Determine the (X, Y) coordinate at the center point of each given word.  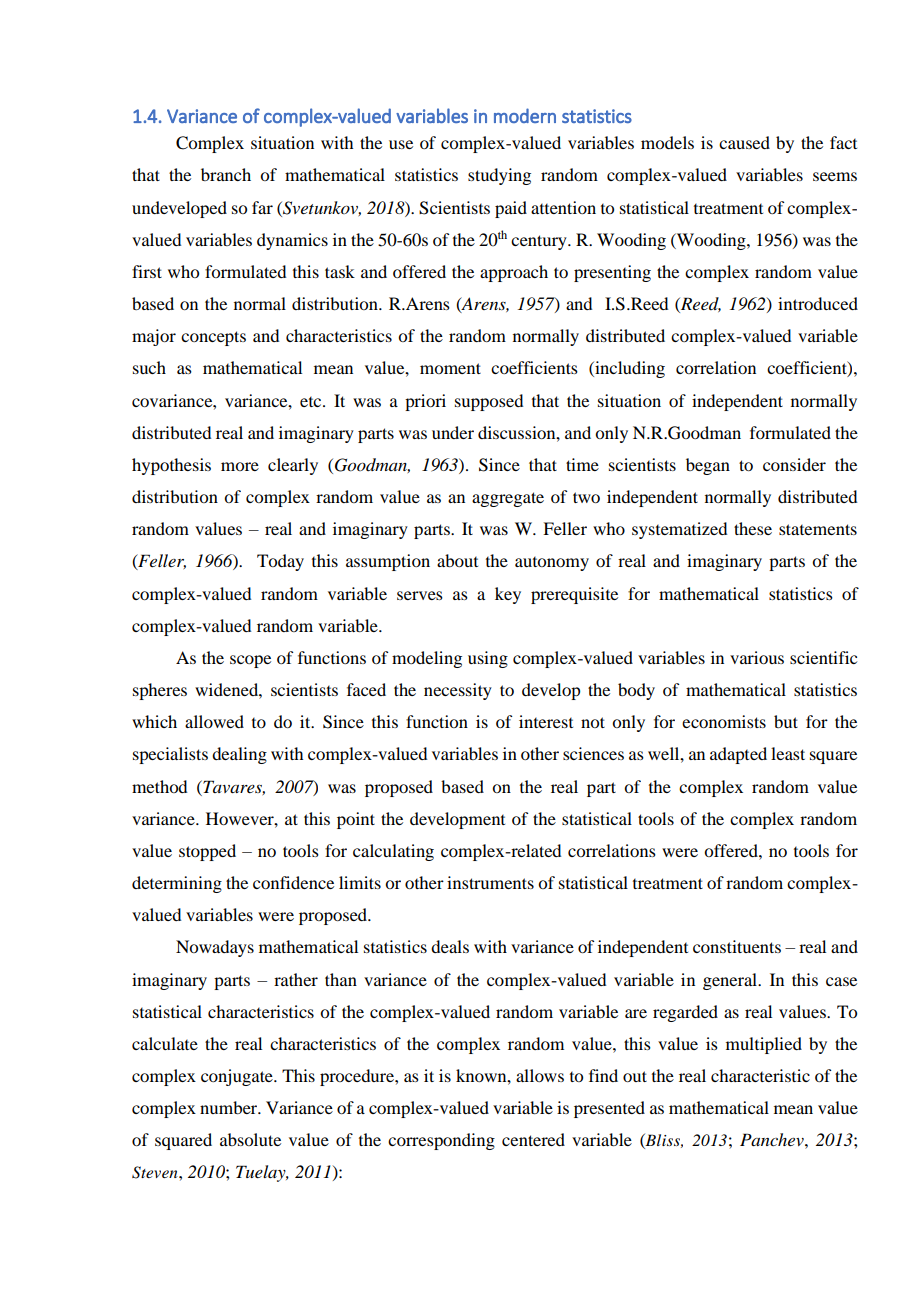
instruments (490, 882)
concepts (213, 338)
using (488, 659)
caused (744, 142)
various (757, 657)
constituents (737, 946)
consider (794, 464)
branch (226, 174)
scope (250, 661)
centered (533, 1139)
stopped (207, 852)
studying (499, 176)
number (230, 1107)
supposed (489, 402)
